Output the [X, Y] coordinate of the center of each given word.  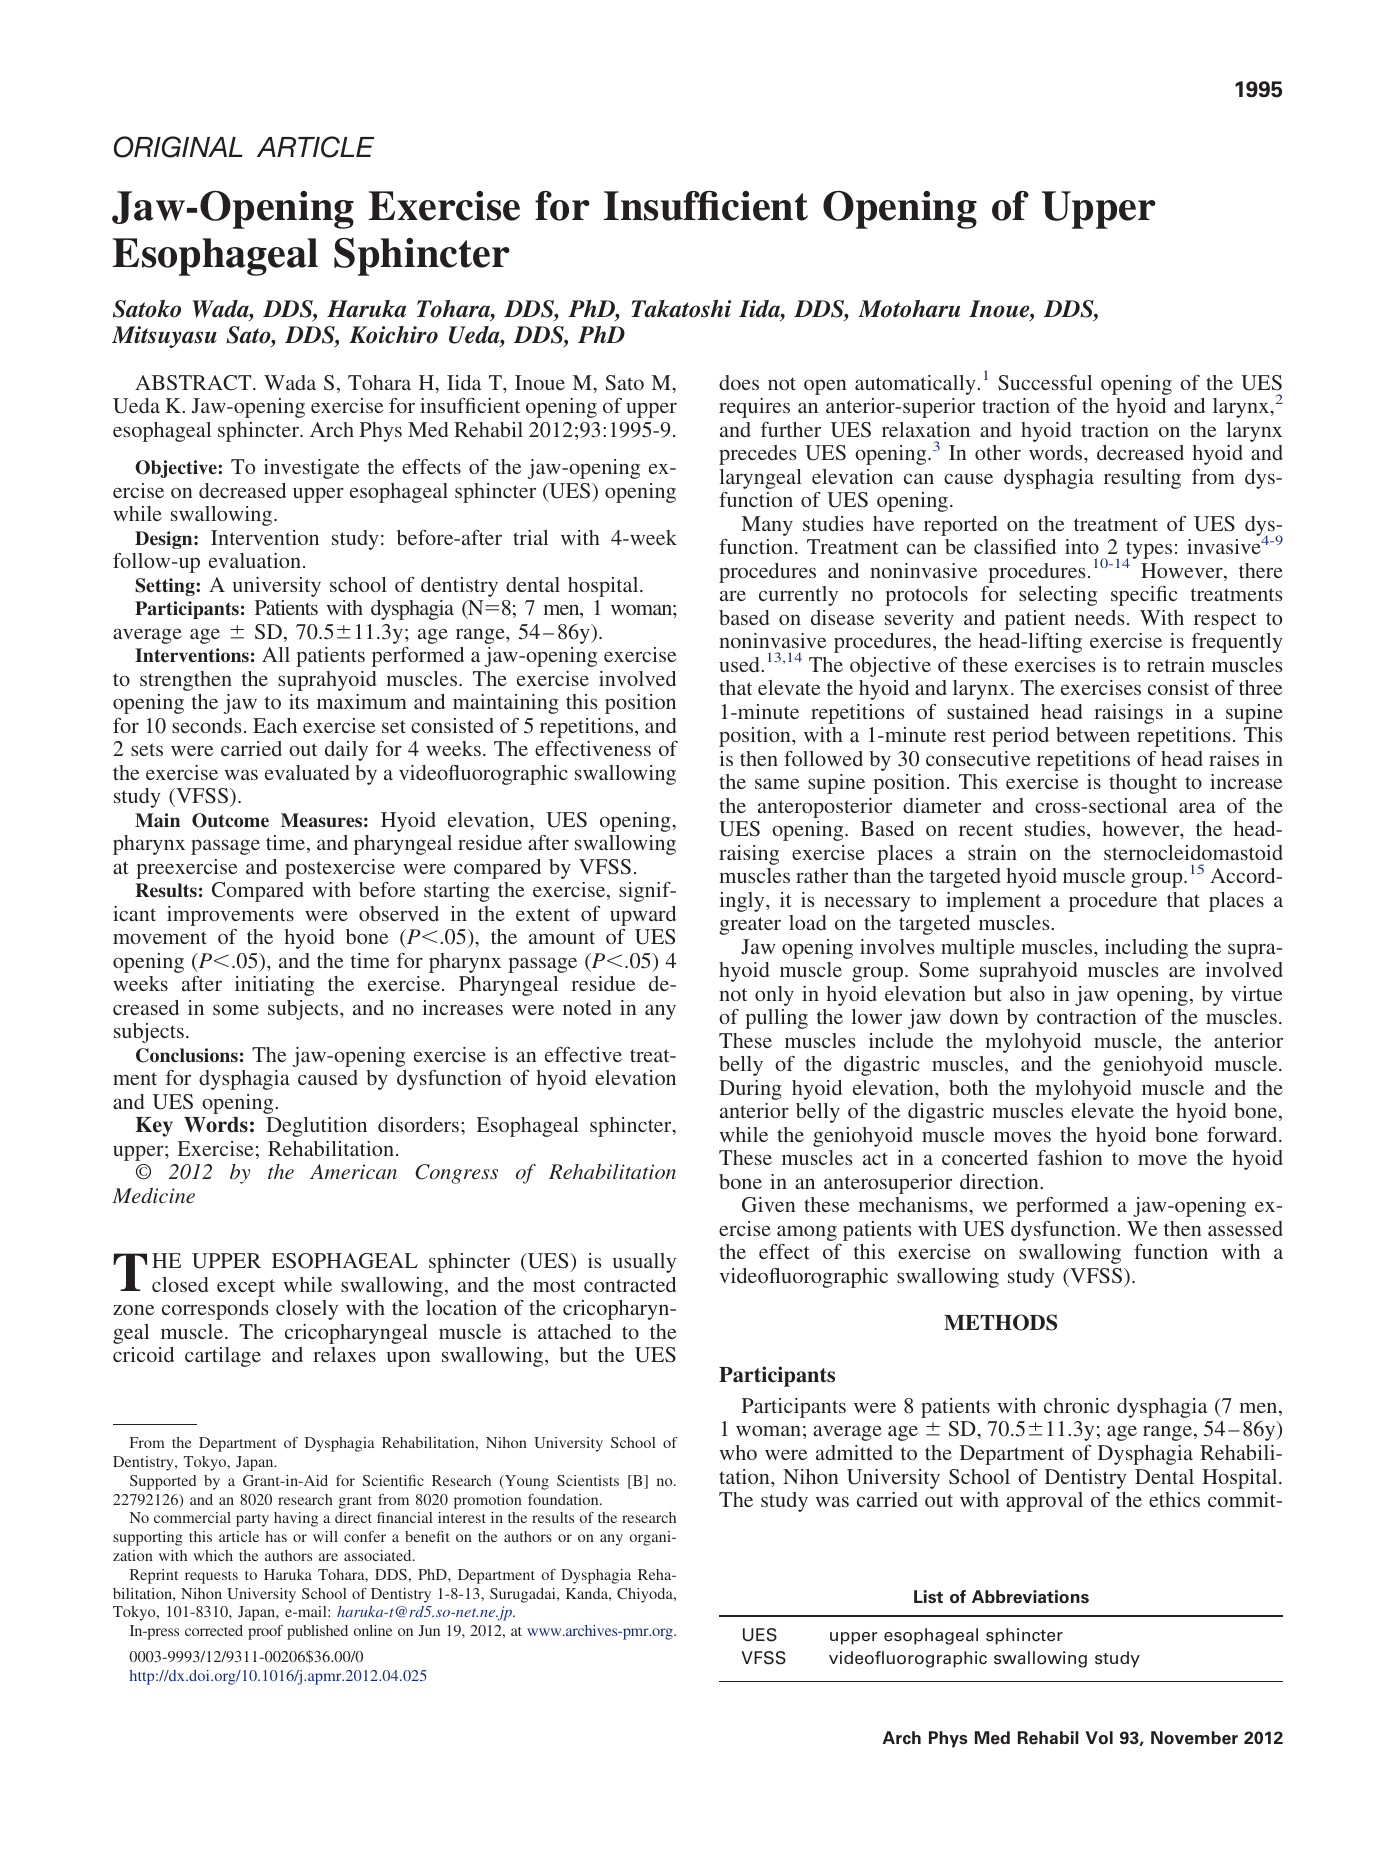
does [739, 382]
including [1146, 949]
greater [750, 926]
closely [307, 1310]
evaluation [255, 560]
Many [767, 526]
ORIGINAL [178, 147]
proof [265, 1632]
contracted [630, 1284]
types [1148, 551]
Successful [1045, 383]
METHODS [1000, 1322]
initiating [274, 986]
